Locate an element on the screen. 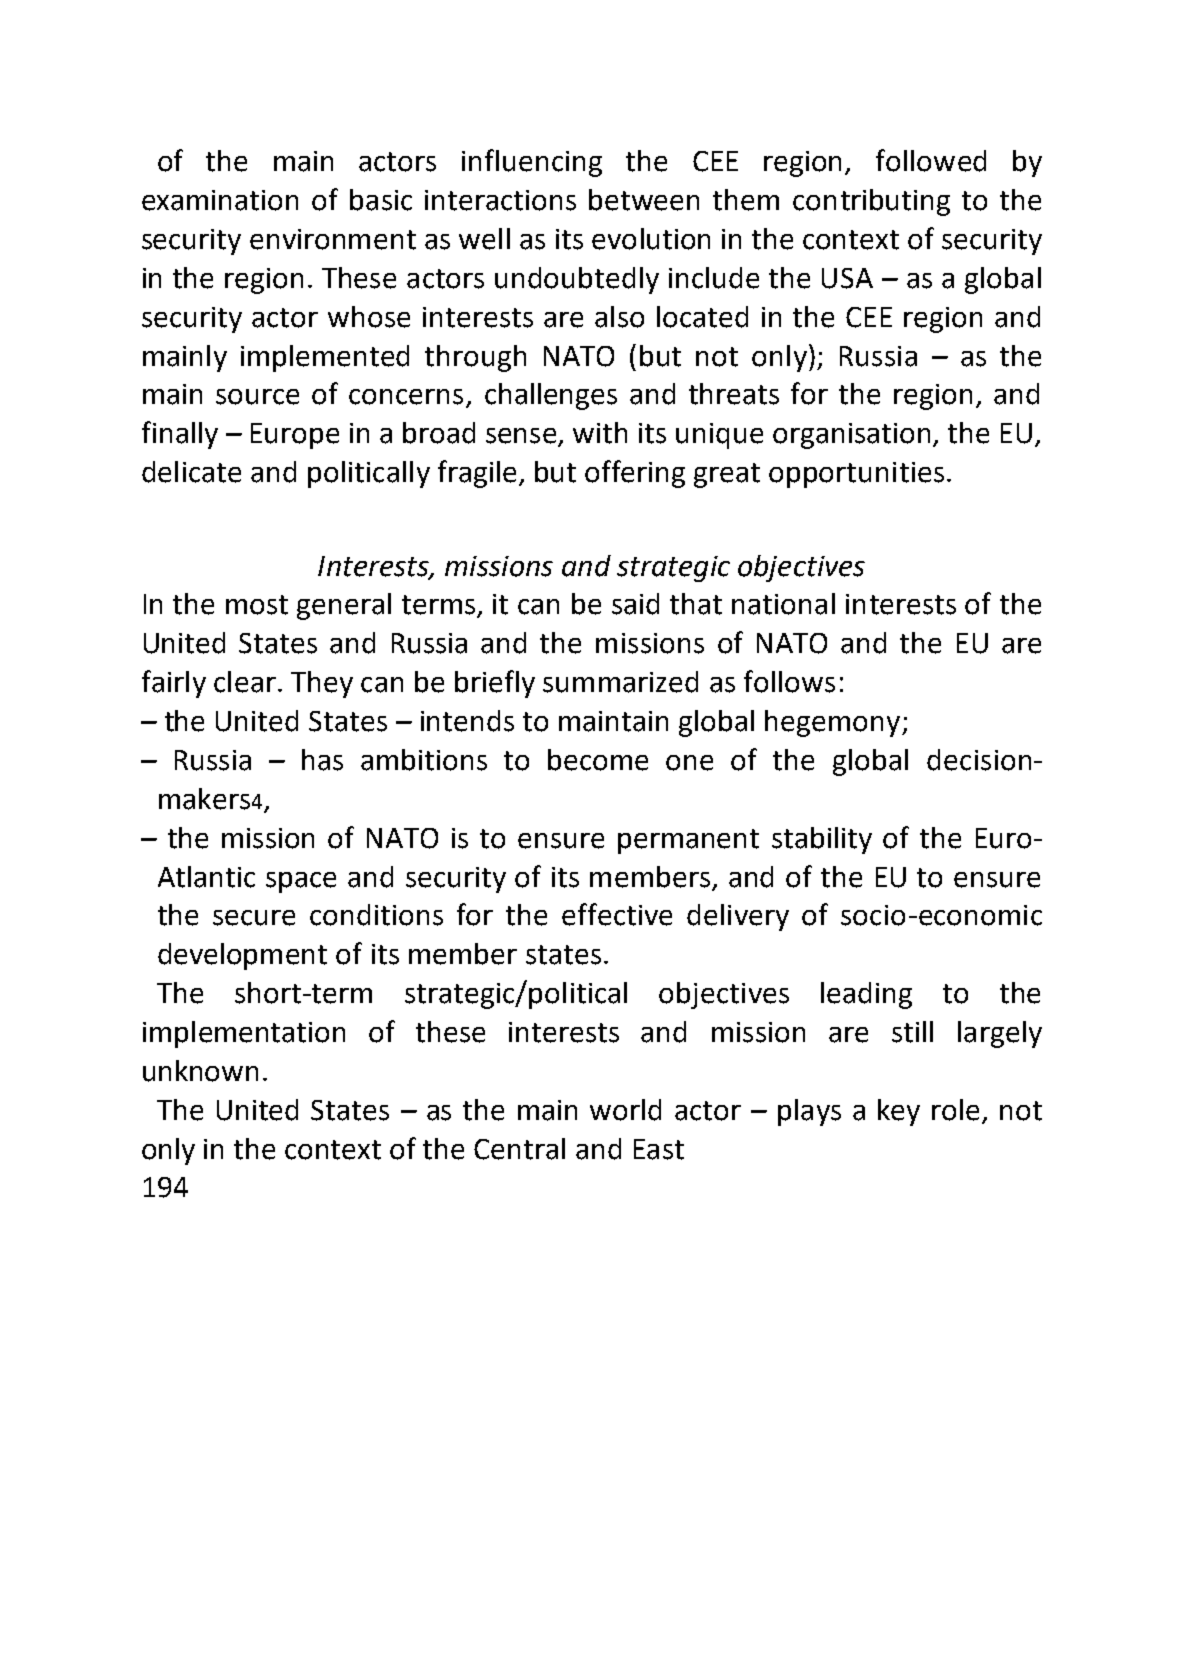  examination is located at coordinates (220, 200).
